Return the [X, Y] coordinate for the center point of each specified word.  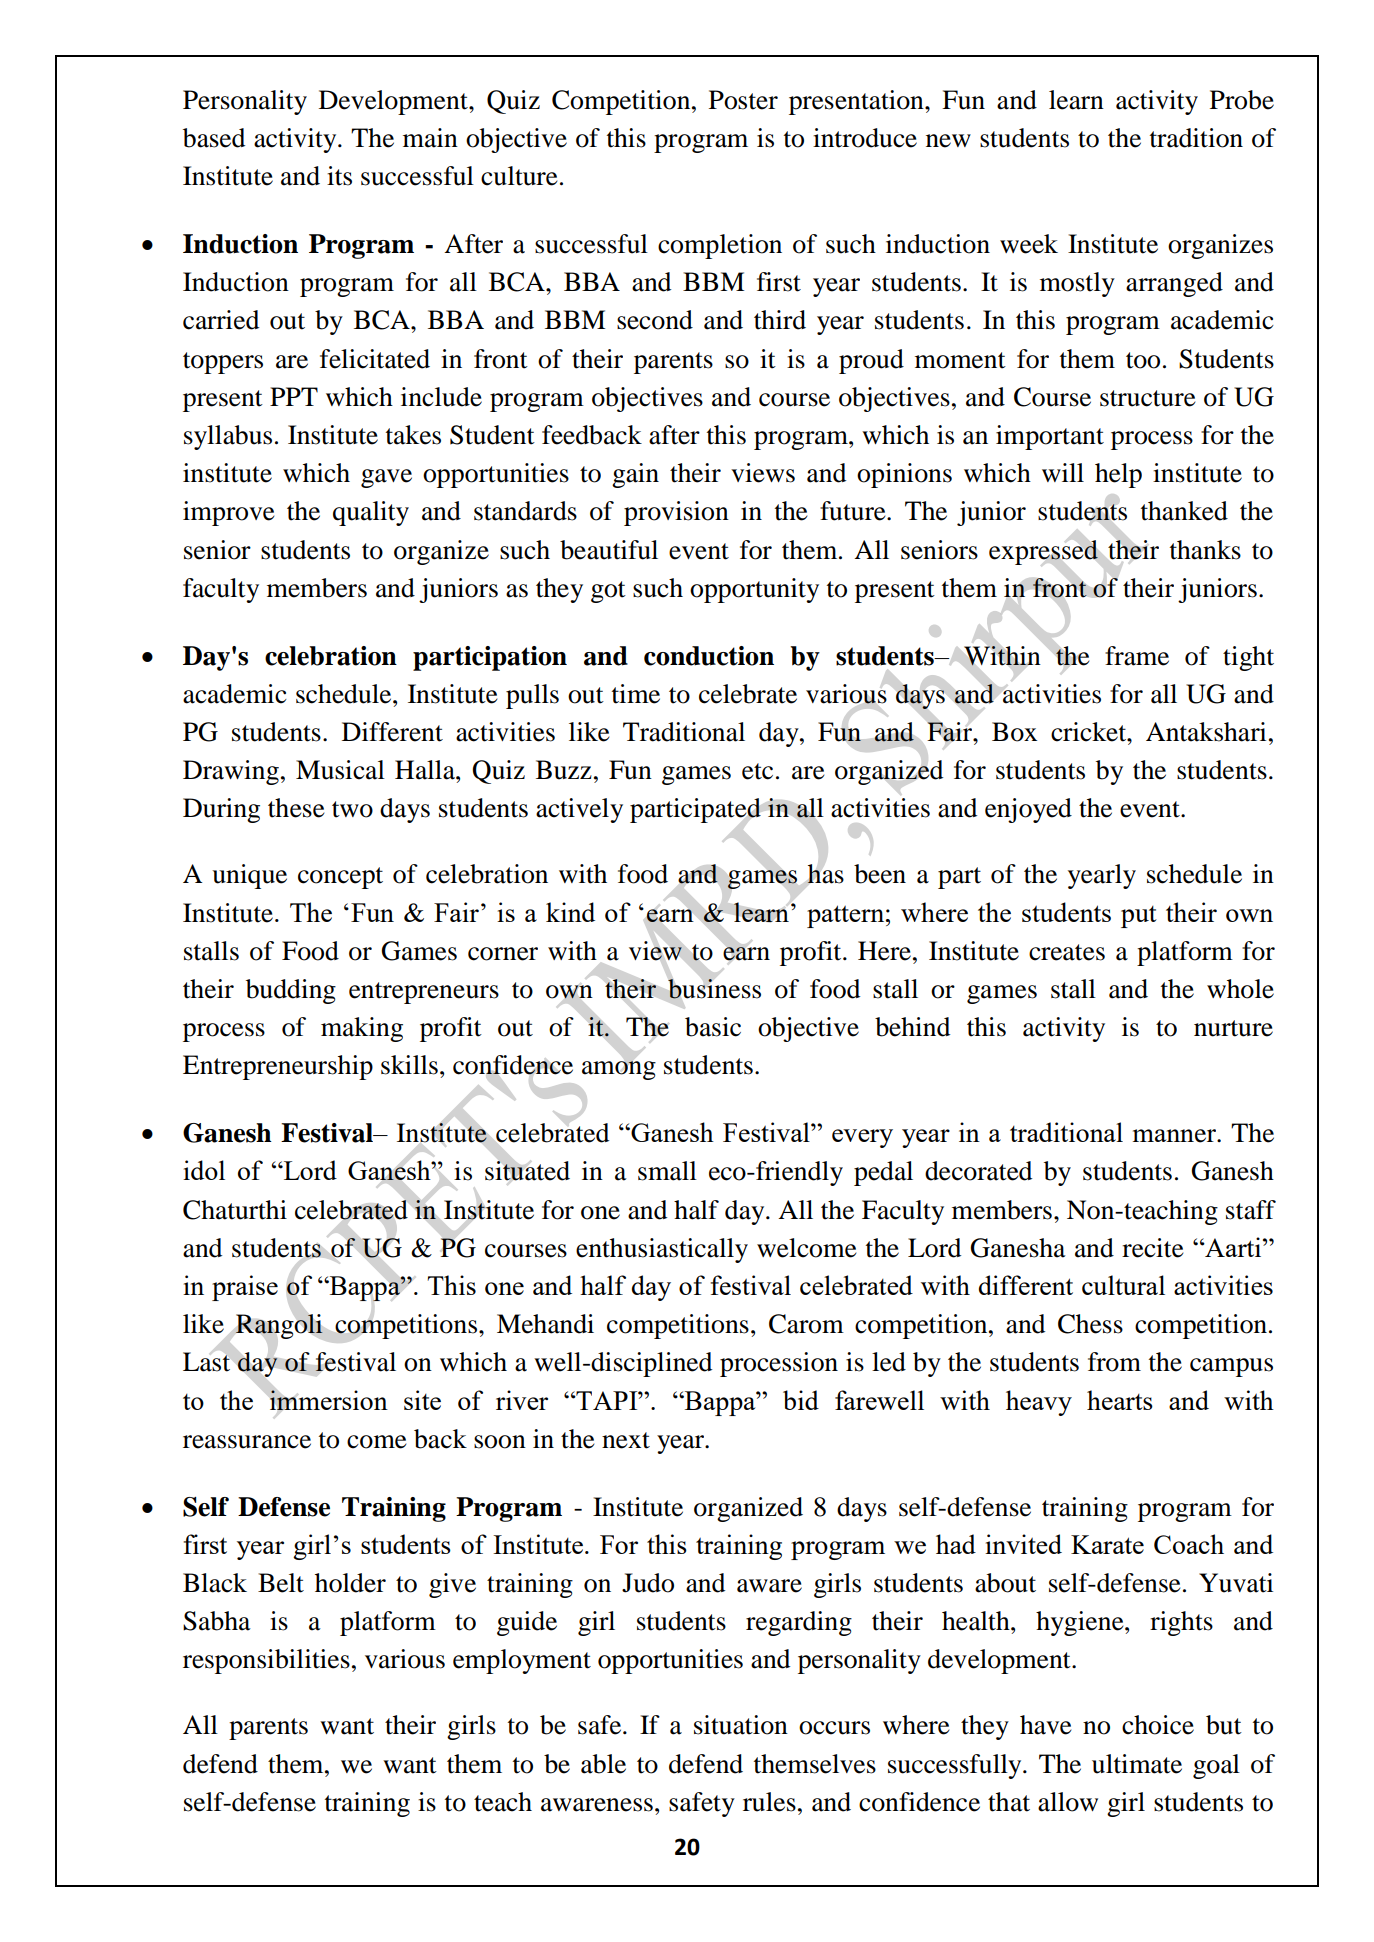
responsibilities [266, 1661]
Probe [1242, 100]
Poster [743, 100]
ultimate [1137, 1764]
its [339, 176]
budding [291, 991]
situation [741, 1725]
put [1139, 917]
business [714, 989]
